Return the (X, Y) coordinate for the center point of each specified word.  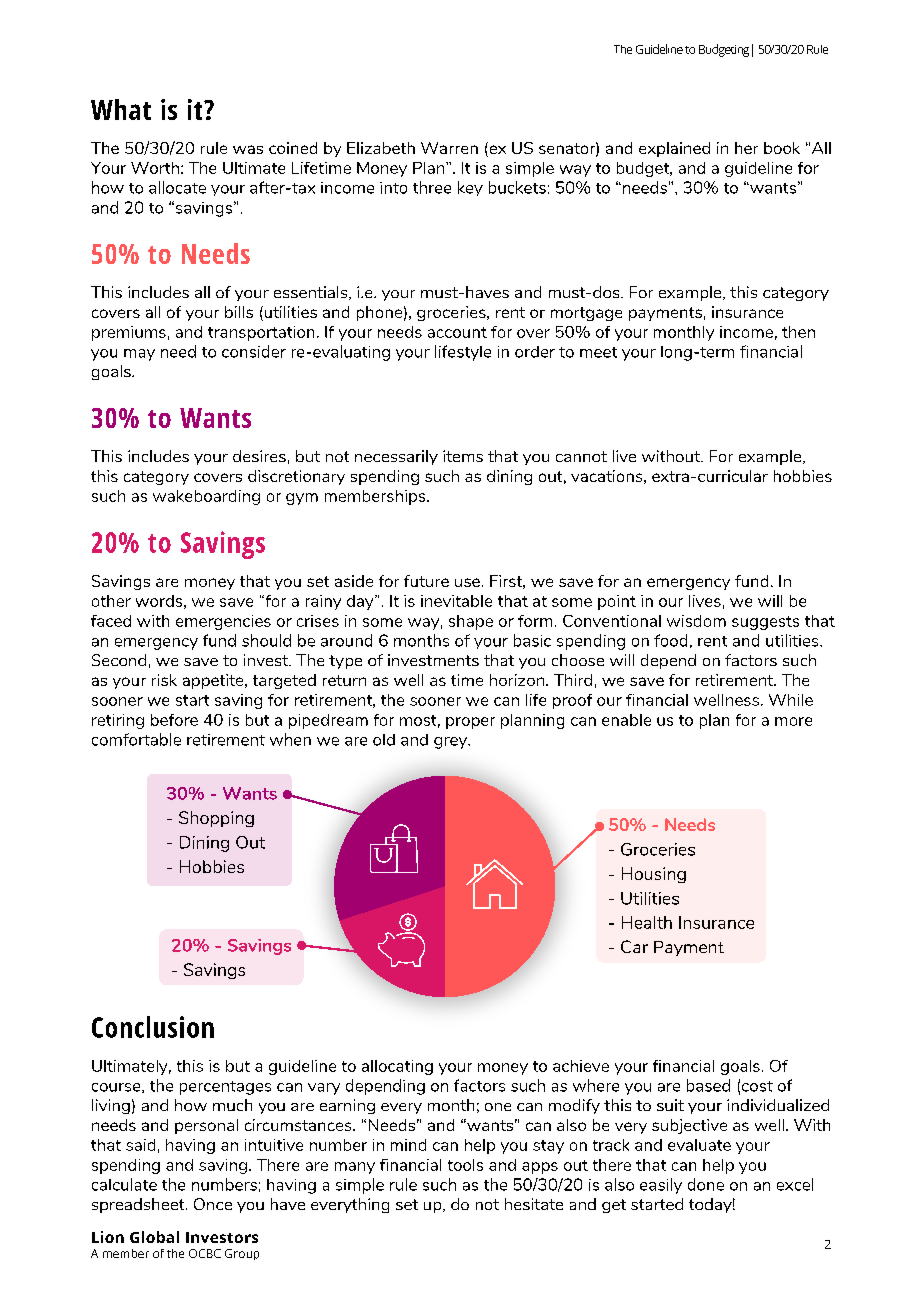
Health (647, 922)
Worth (155, 168)
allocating (397, 1067)
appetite (214, 681)
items (463, 456)
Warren (449, 148)
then (798, 332)
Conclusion (153, 1027)
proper (470, 723)
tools (465, 1165)
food (670, 640)
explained (674, 149)
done (706, 1184)
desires (259, 456)
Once (213, 1204)
